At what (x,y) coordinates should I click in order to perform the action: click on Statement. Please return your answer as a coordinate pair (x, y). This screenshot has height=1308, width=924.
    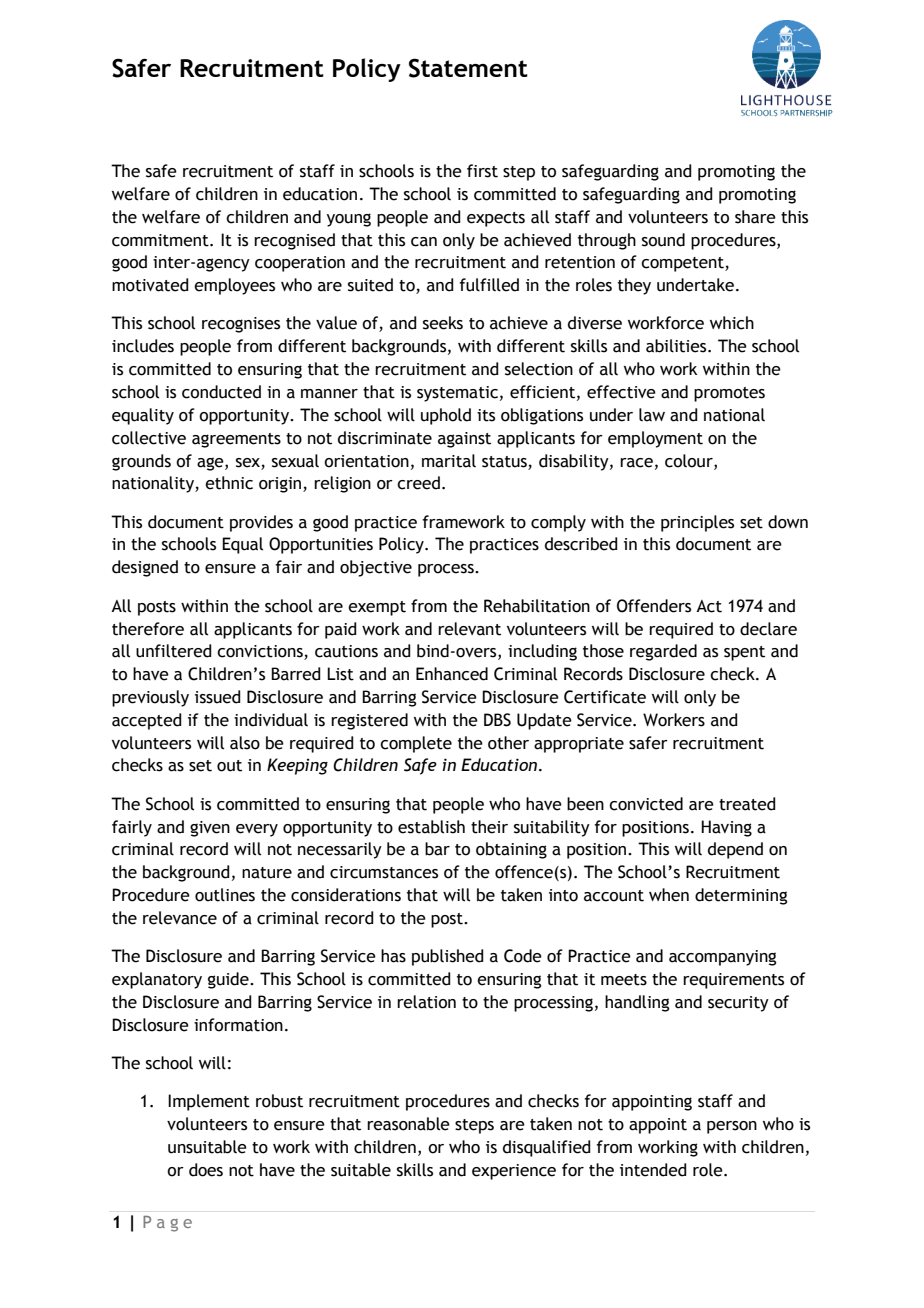
    Looking at the image, I should click on (468, 68).
